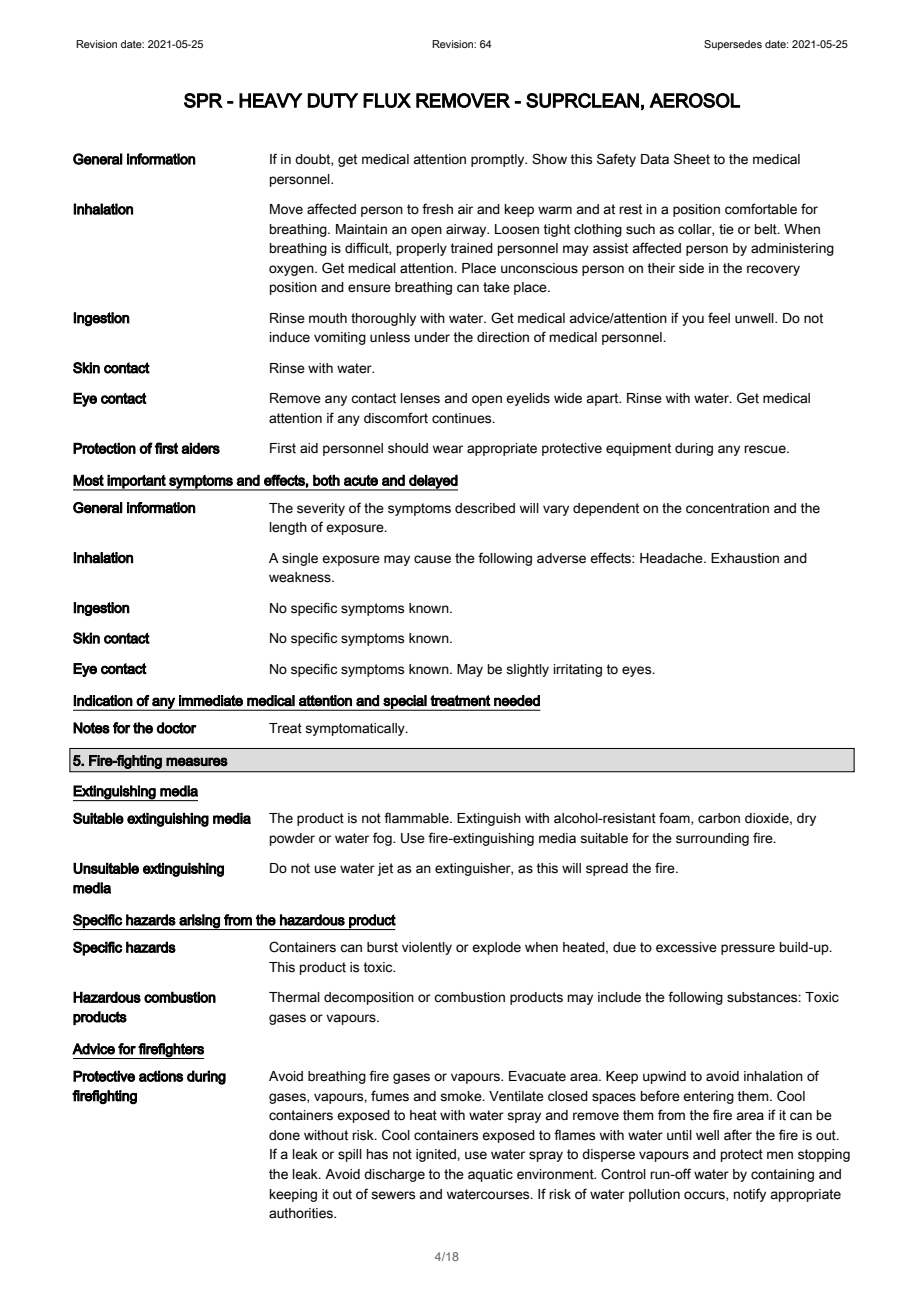  What do you see at coordinates (284, 1135) in the screenshot?
I see `done` at bounding box center [284, 1135].
